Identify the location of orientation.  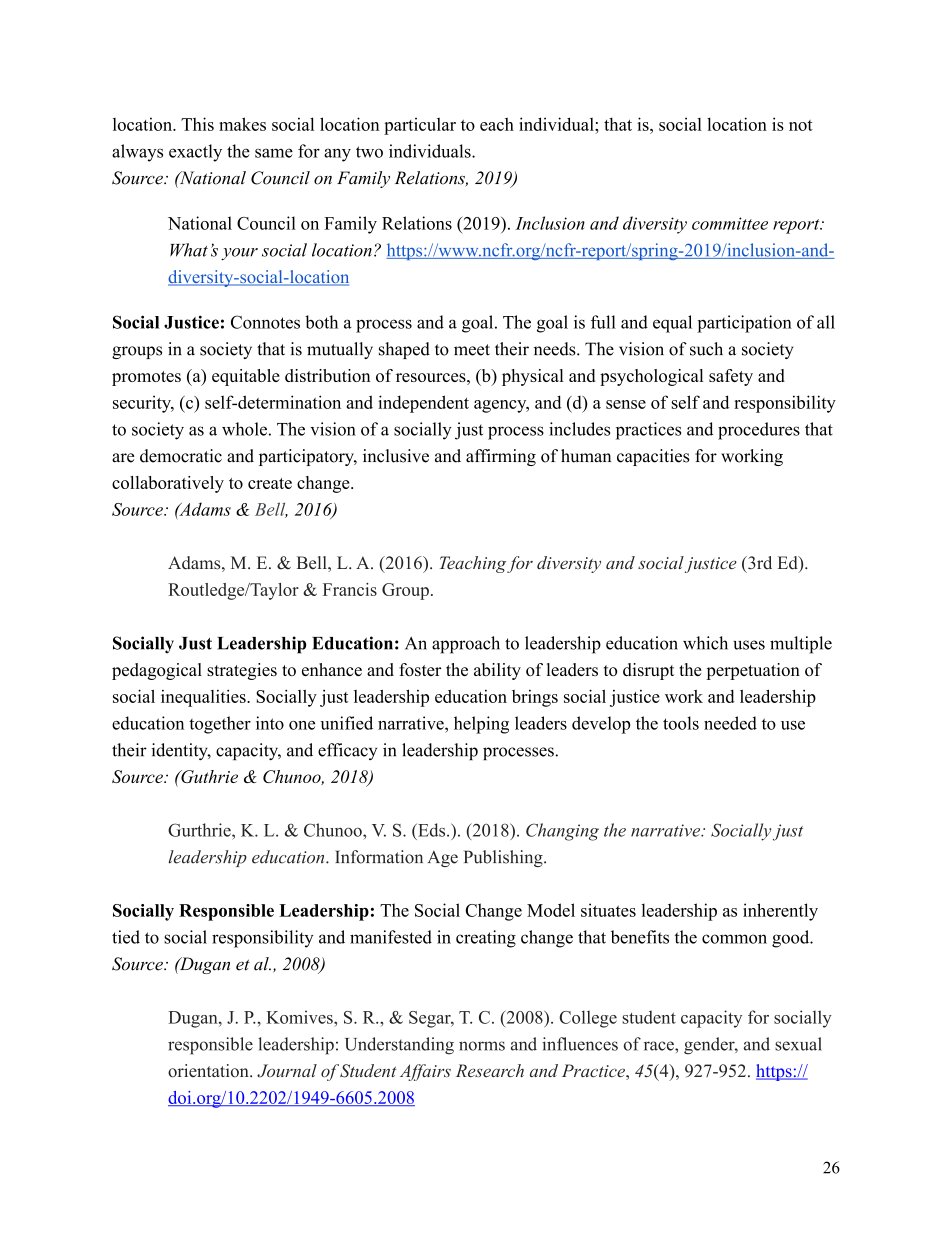
(209, 1071).
